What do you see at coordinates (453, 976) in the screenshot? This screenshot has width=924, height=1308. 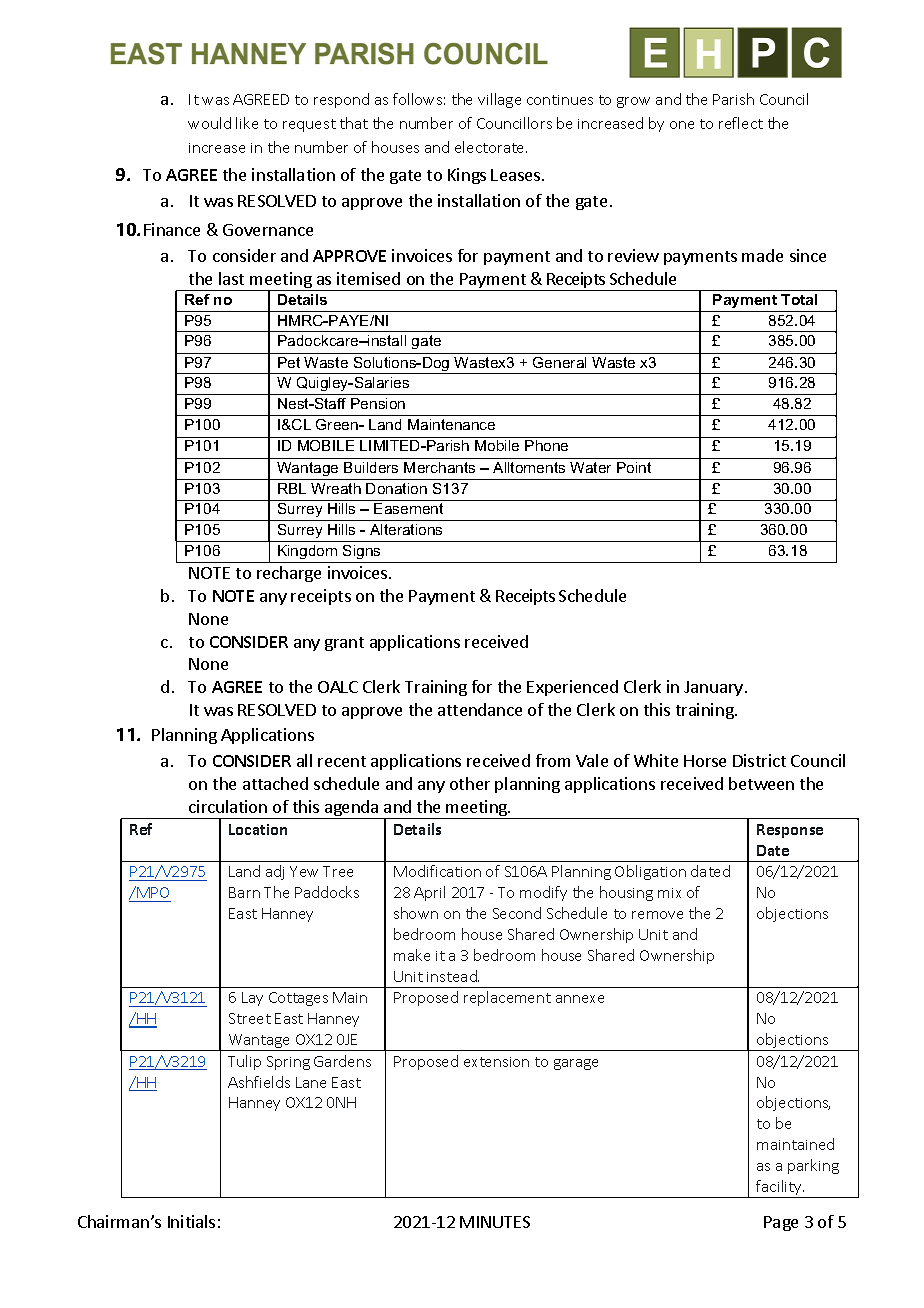 I see `instead` at bounding box center [453, 976].
